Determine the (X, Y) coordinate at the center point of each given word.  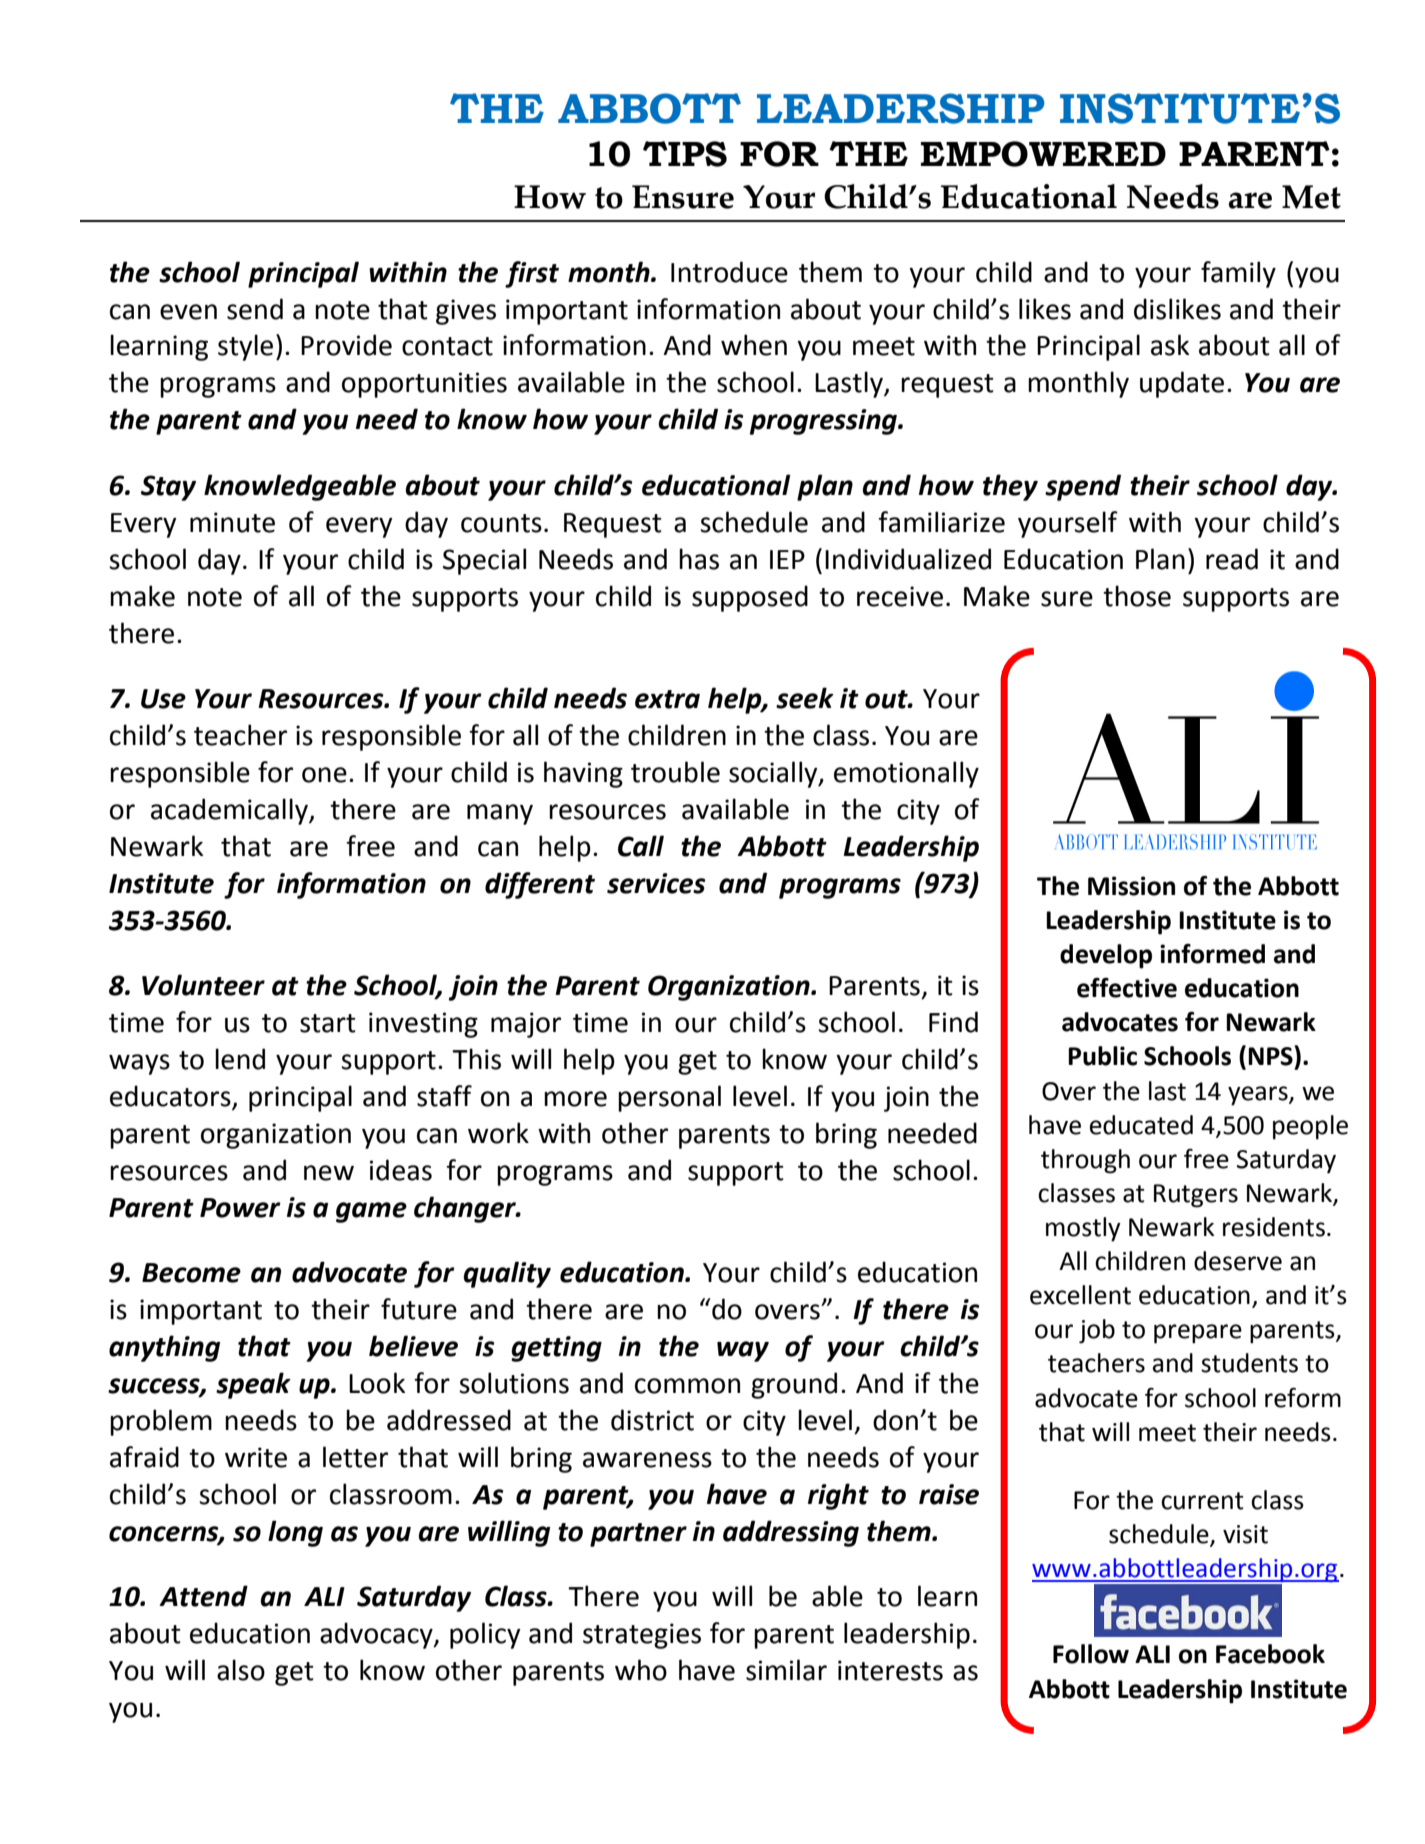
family (1238, 274)
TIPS (685, 154)
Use (163, 699)
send (255, 309)
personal (669, 1098)
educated (1141, 1125)
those (1137, 596)
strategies (642, 1636)
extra (667, 699)
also (241, 1670)
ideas (401, 1170)
